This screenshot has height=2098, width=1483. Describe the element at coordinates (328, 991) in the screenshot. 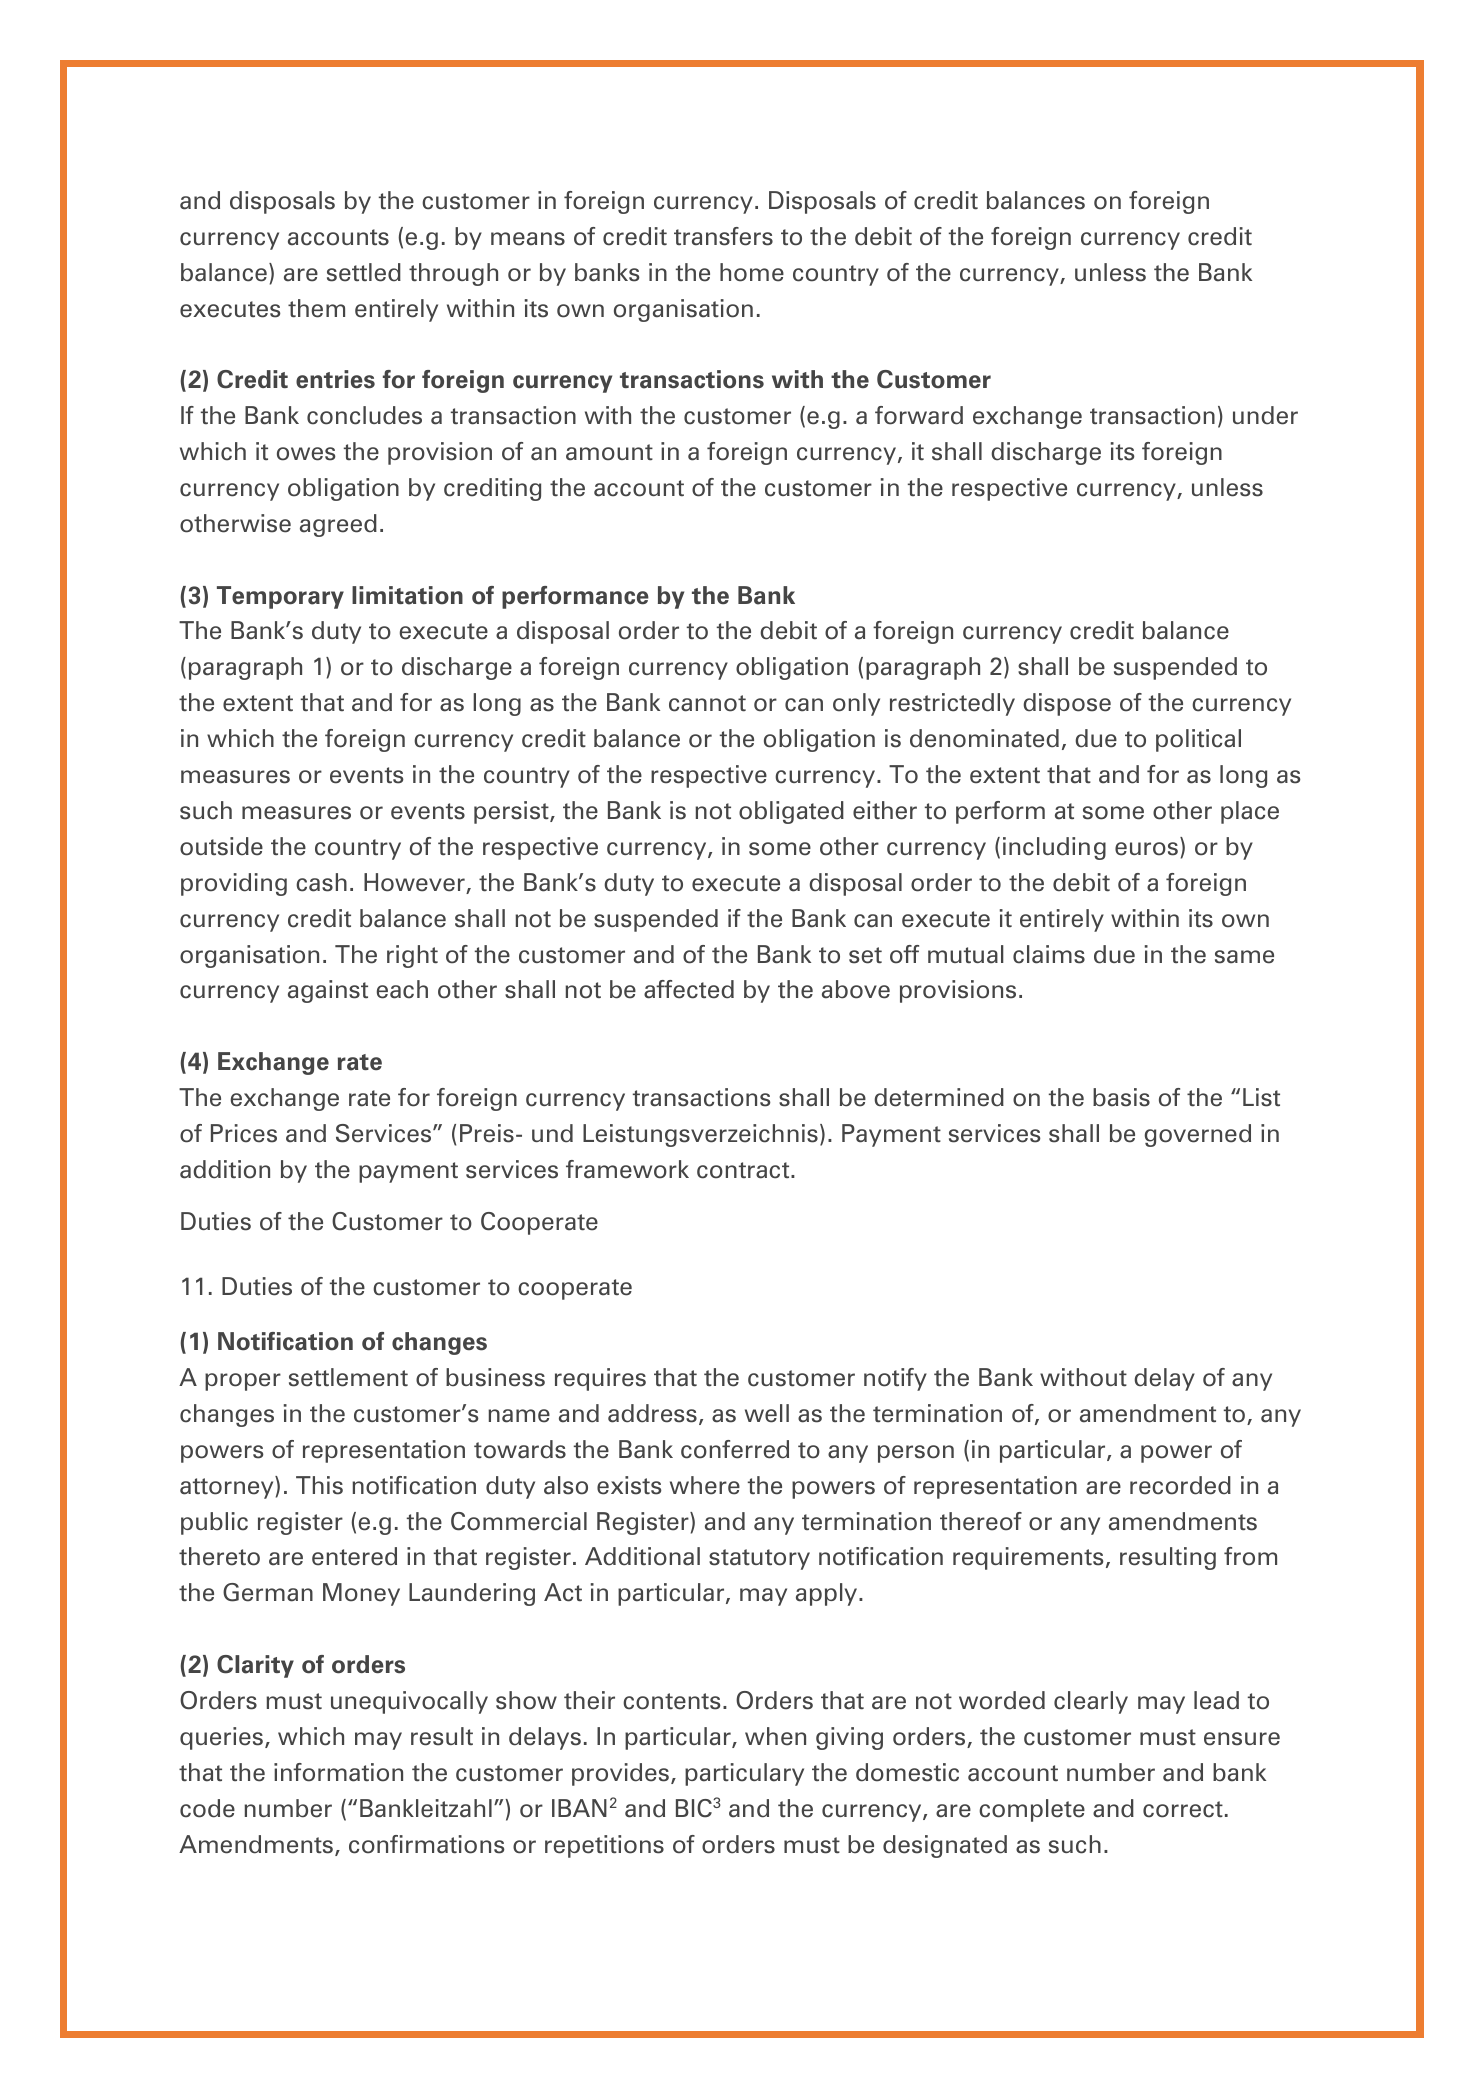

I see `against` at that location.
